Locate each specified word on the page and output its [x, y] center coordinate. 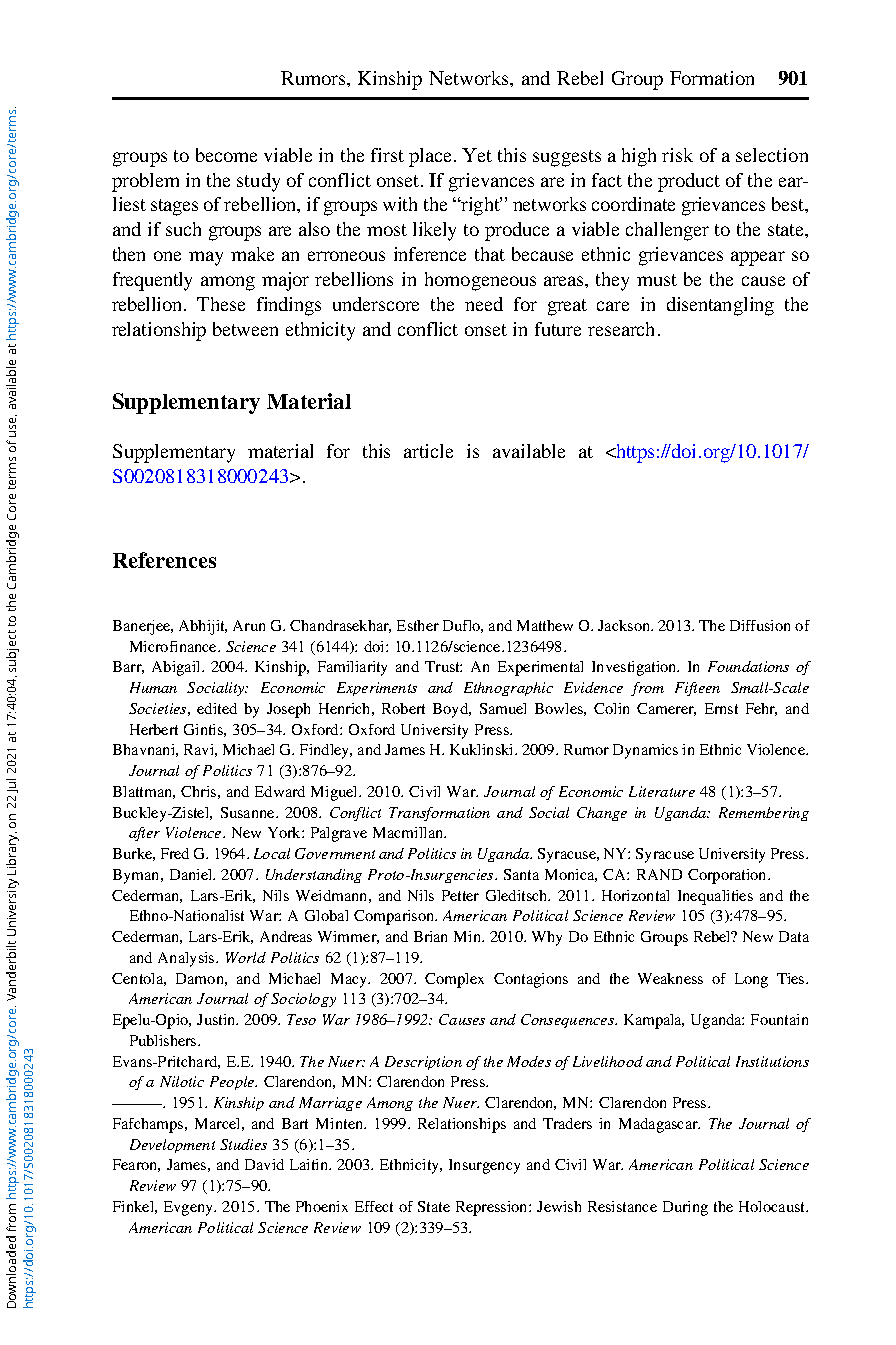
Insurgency [484, 1166]
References [164, 560]
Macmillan [409, 832]
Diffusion [760, 625]
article [428, 451]
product [689, 182]
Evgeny [189, 1208]
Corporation [728, 876]
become [226, 155]
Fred [175, 853]
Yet [477, 155]
